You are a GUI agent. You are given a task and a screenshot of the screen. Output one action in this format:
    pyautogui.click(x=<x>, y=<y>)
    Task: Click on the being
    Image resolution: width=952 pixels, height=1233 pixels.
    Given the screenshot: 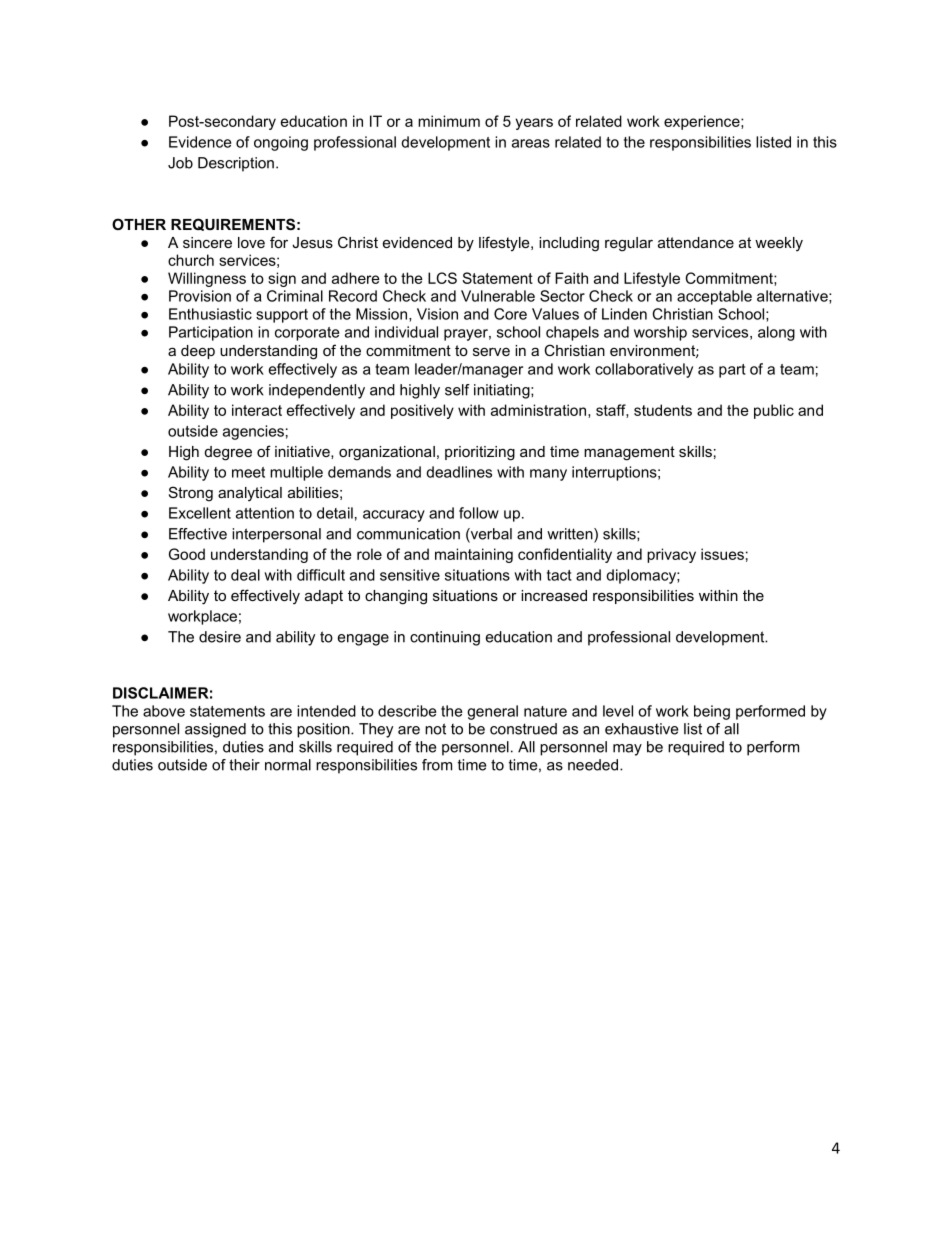 What is the action you would take?
    pyautogui.click(x=712, y=712)
